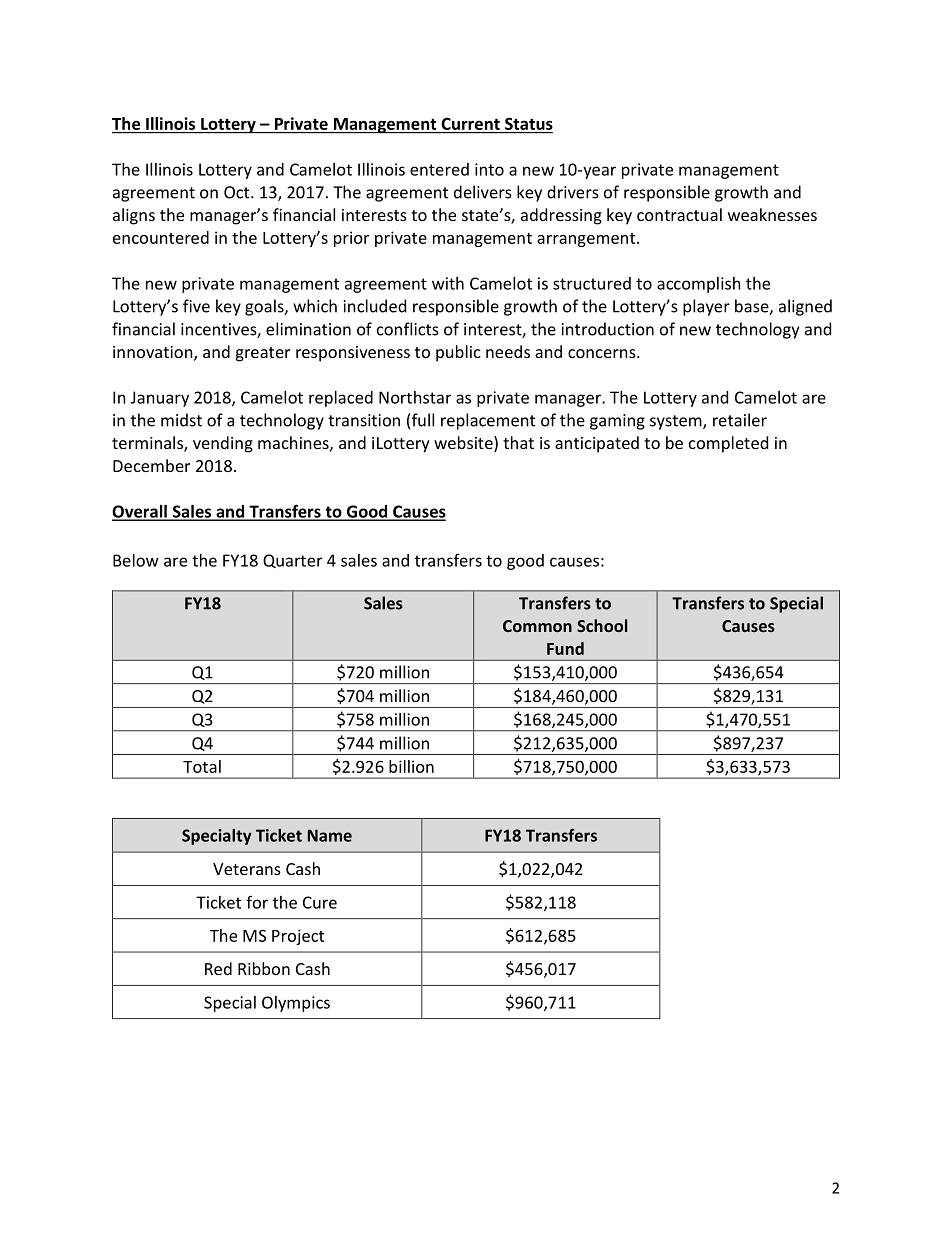 The height and width of the page is (1233, 952). Describe the element at coordinates (537, 626) in the page. I see `Common` at that location.
